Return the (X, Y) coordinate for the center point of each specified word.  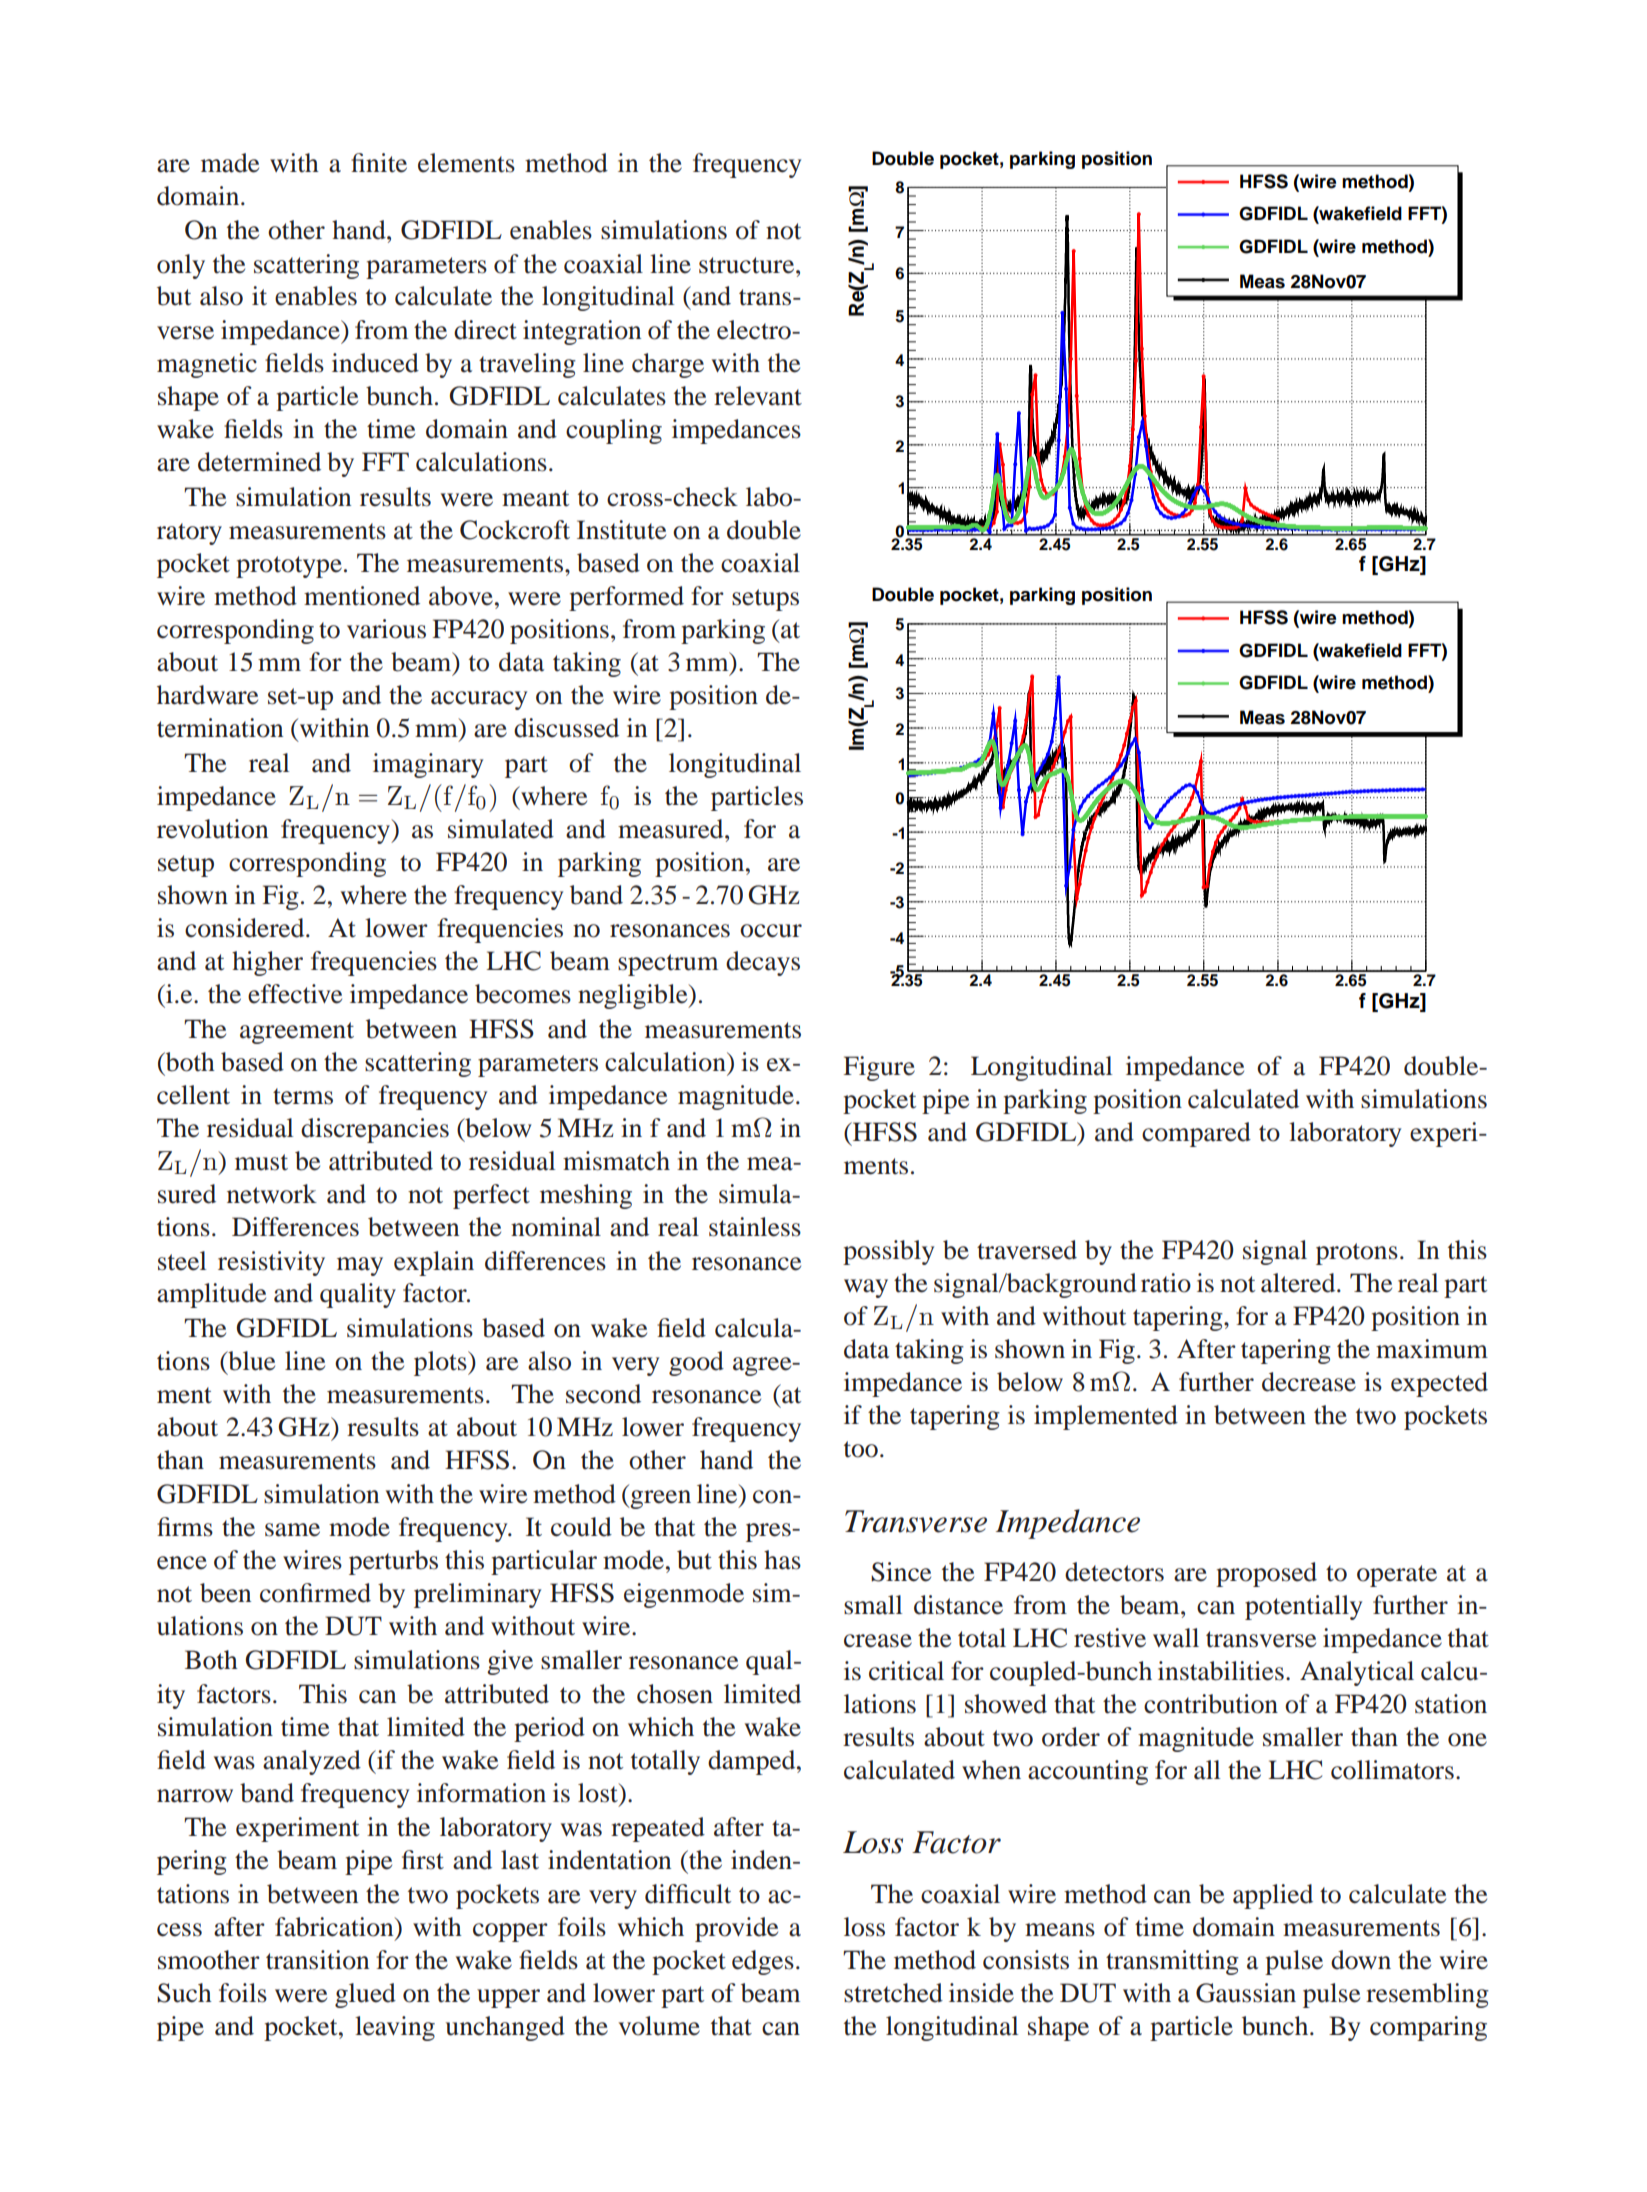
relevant (758, 396)
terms (303, 1096)
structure (748, 265)
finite (379, 163)
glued (365, 1995)
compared (1196, 1134)
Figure (879, 1068)
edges (763, 1962)
